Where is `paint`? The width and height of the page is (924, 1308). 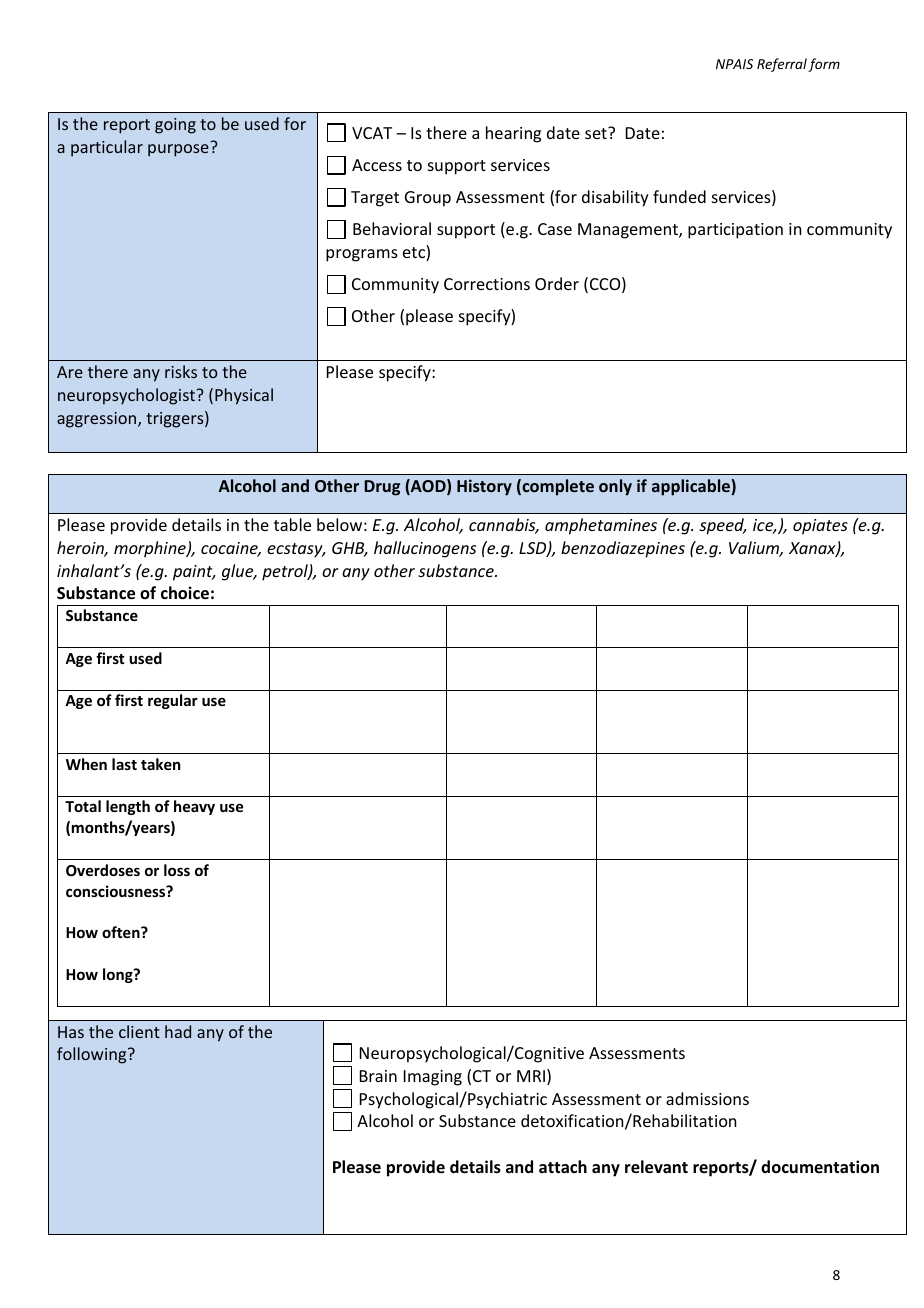
paint is located at coordinates (194, 573).
